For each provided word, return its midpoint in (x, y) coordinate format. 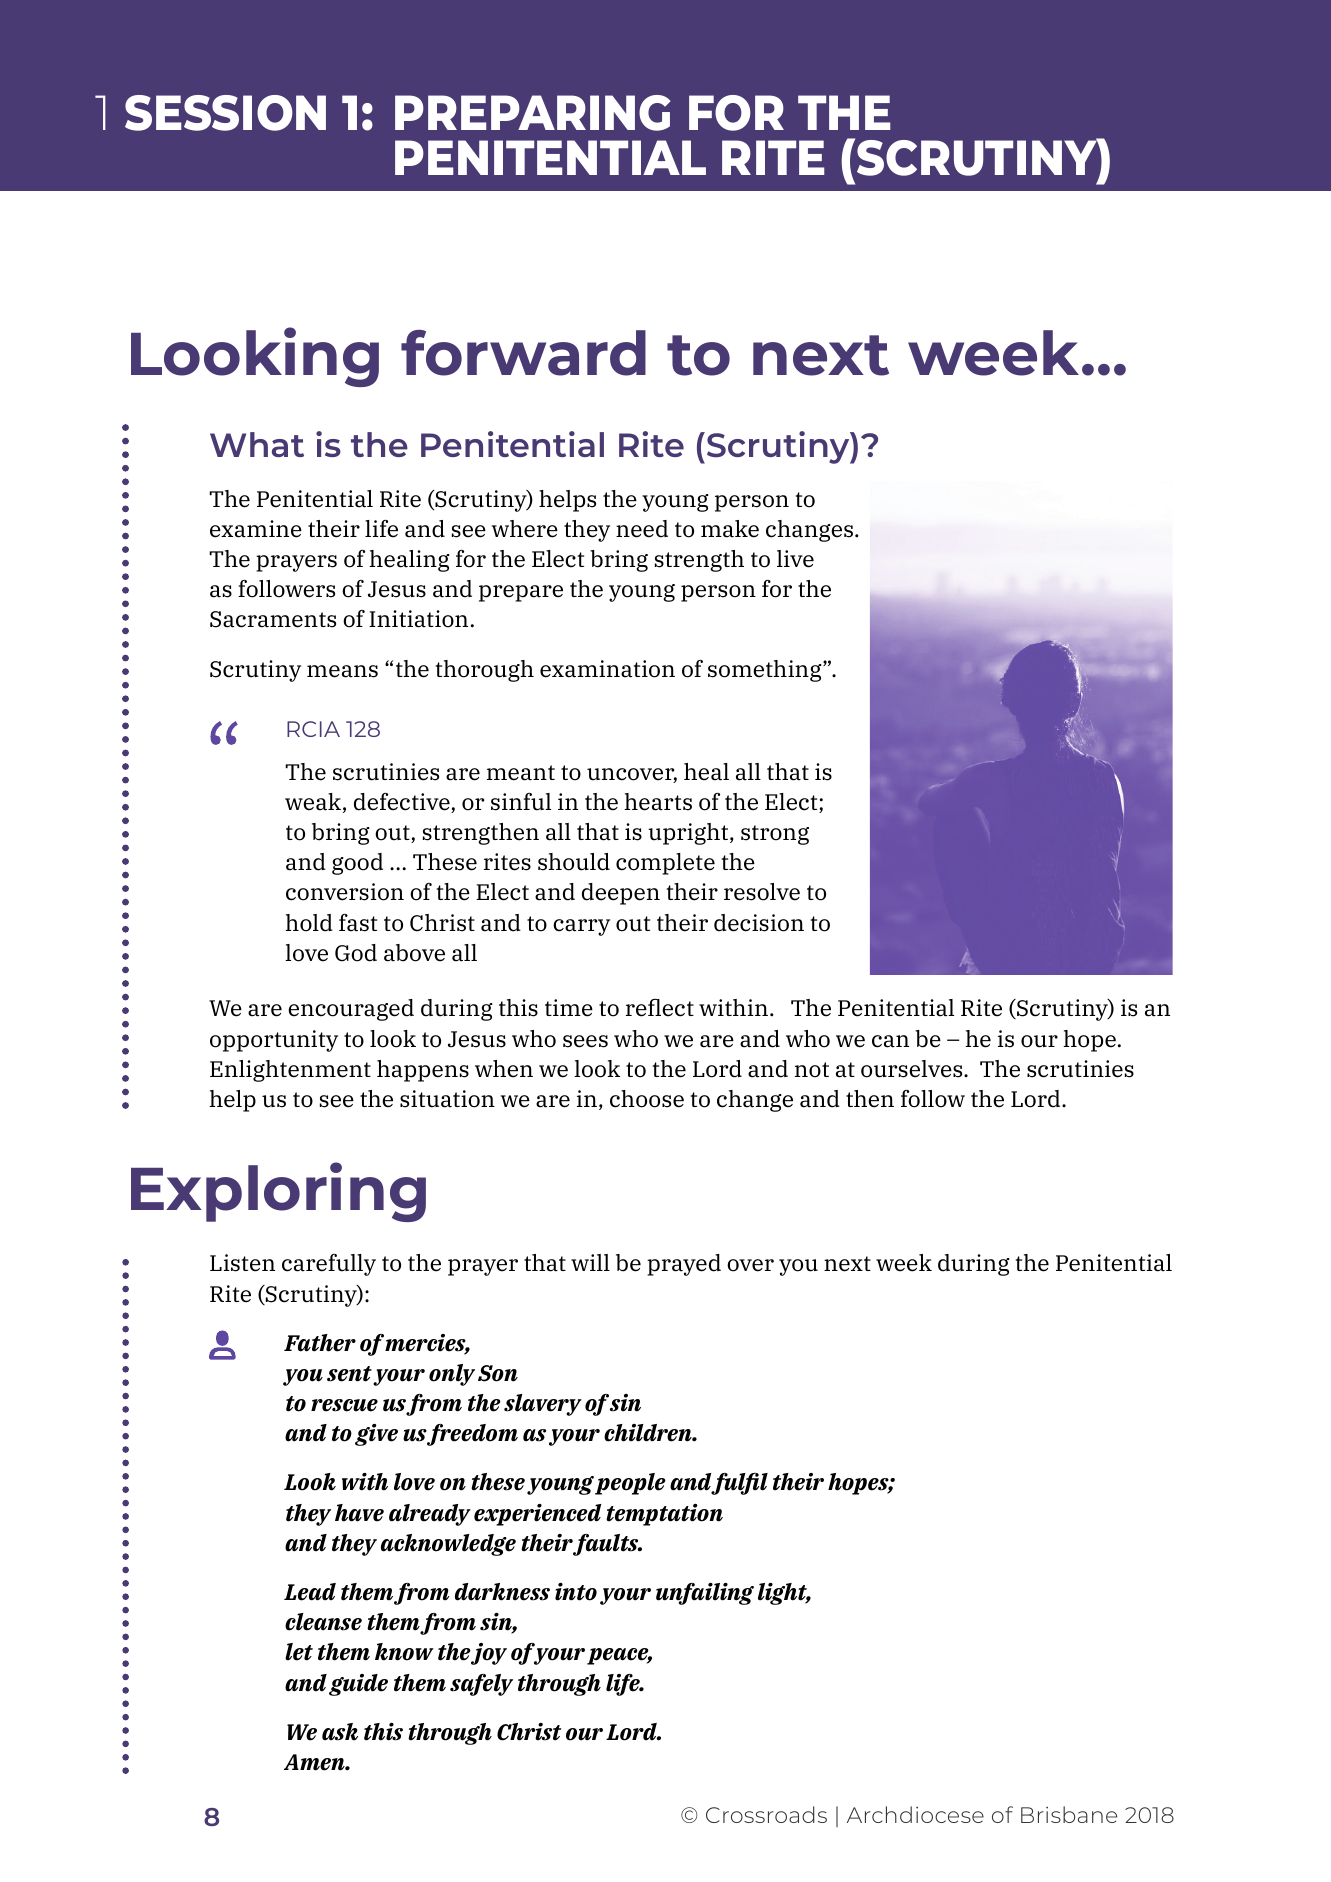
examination (607, 669)
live (795, 559)
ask (340, 1732)
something (766, 671)
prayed (684, 1265)
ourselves (913, 1069)
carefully (329, 1265)
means (342, 671)
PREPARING (533, 113)
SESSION (225, 113)
